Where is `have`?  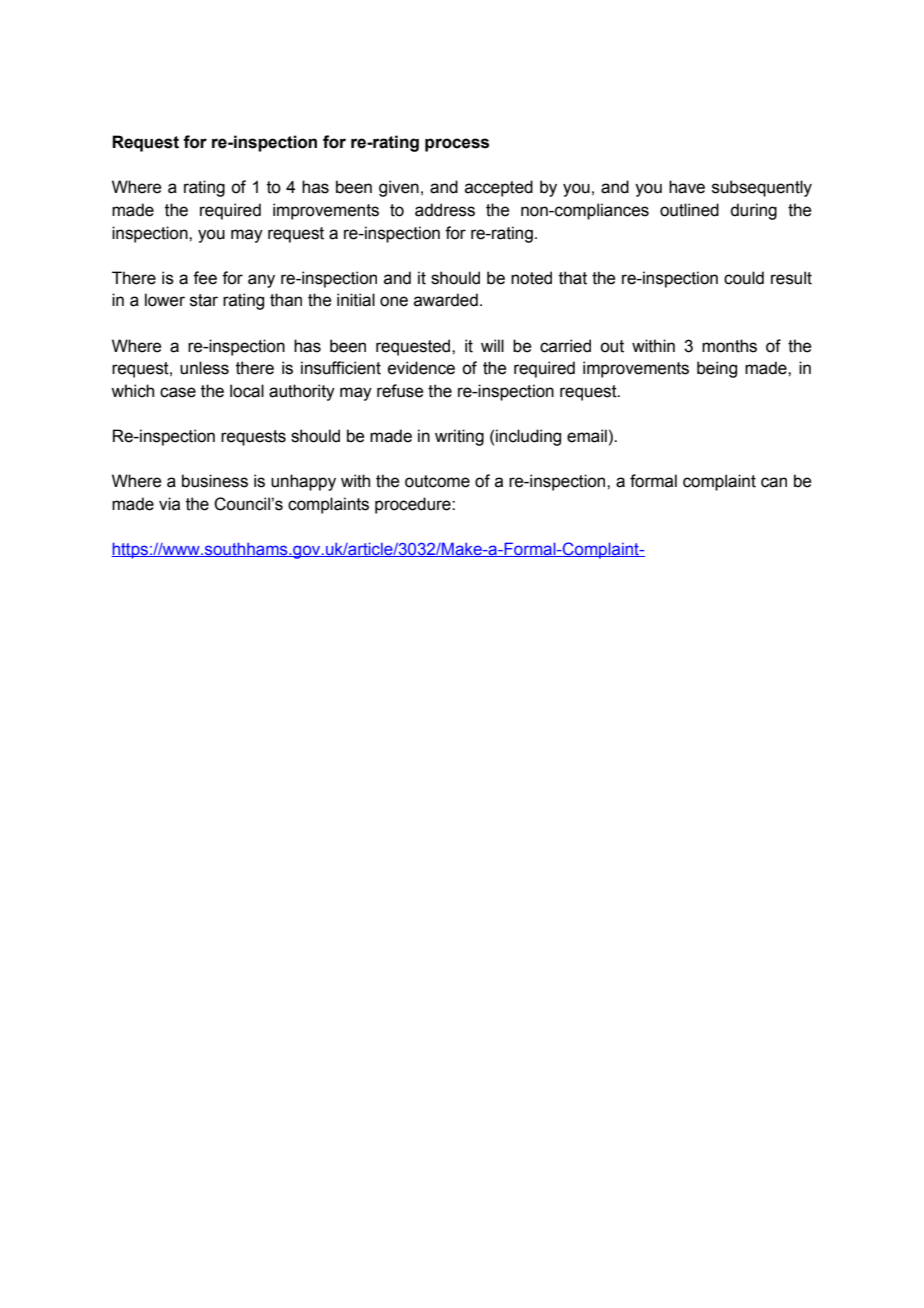
have is located at coordinates (687, 187).
